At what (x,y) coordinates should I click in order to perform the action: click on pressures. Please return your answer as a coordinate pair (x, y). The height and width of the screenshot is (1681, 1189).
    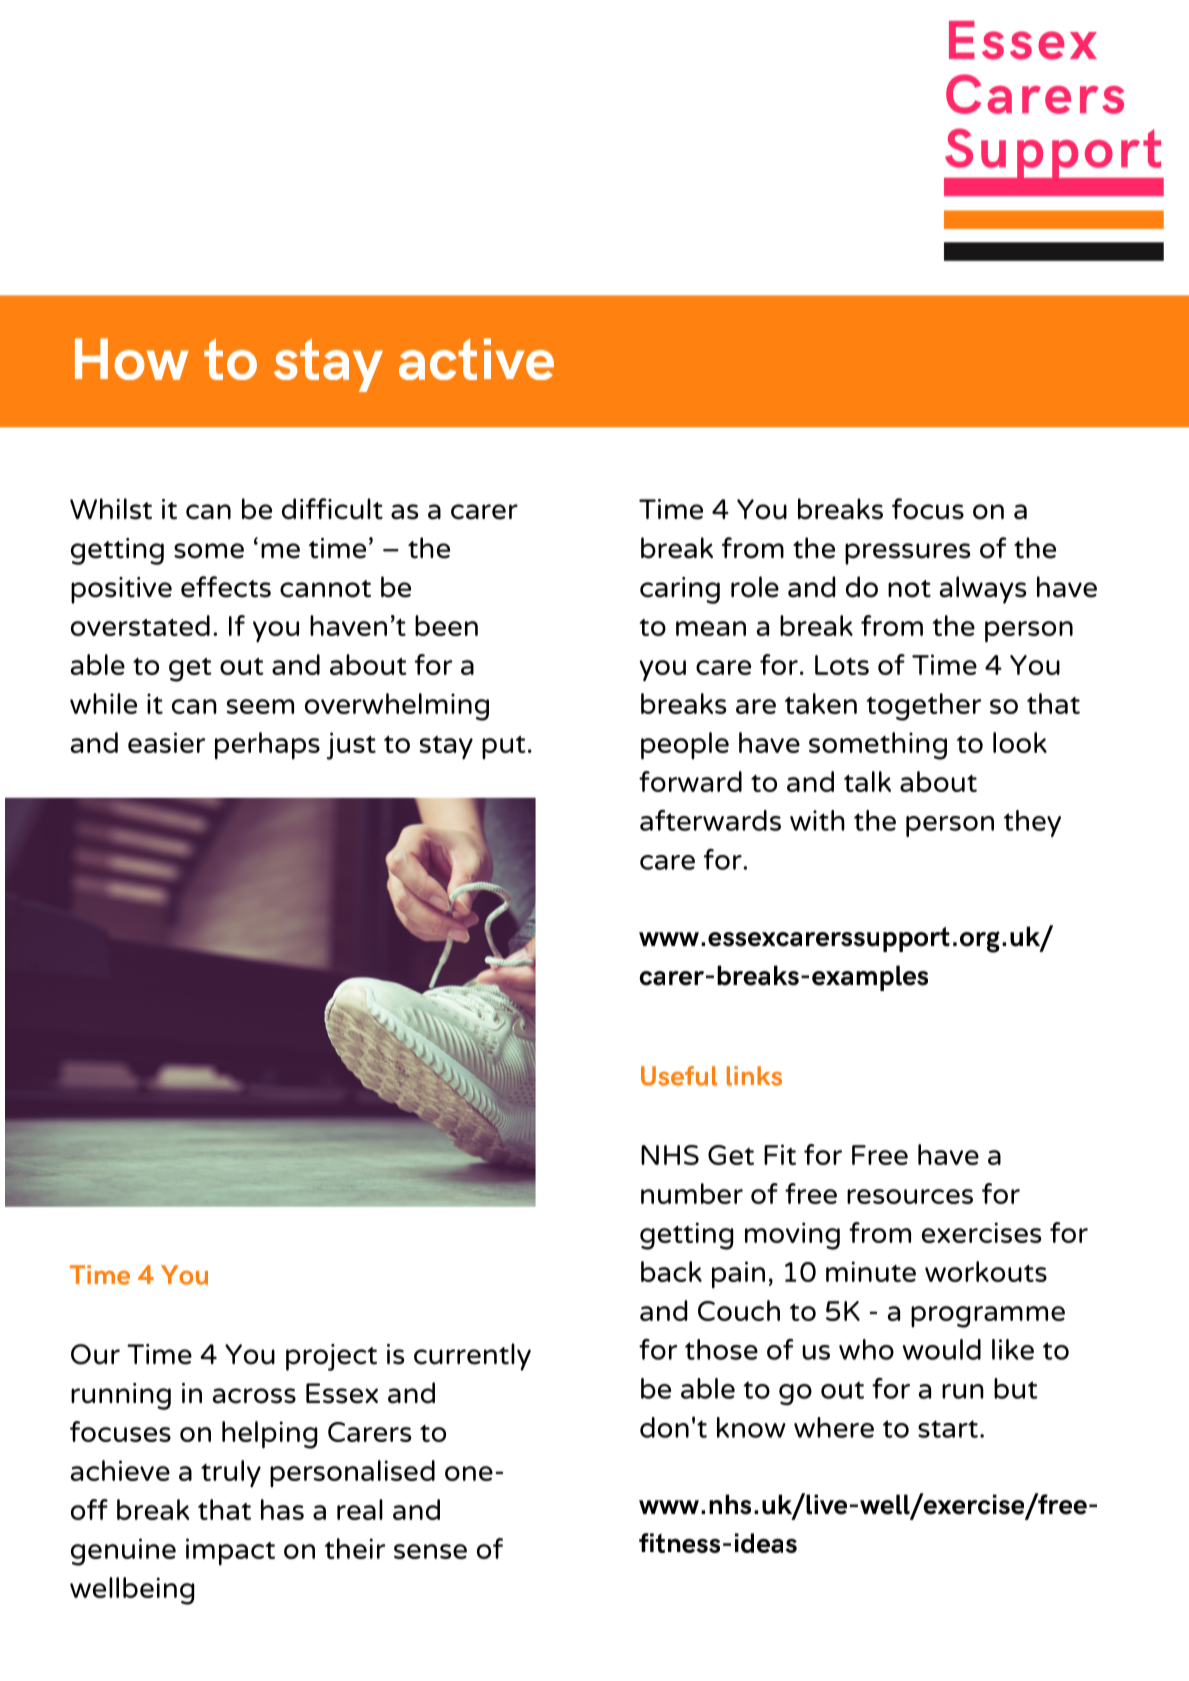
    Looking at the image, I should click on (907, 554).
